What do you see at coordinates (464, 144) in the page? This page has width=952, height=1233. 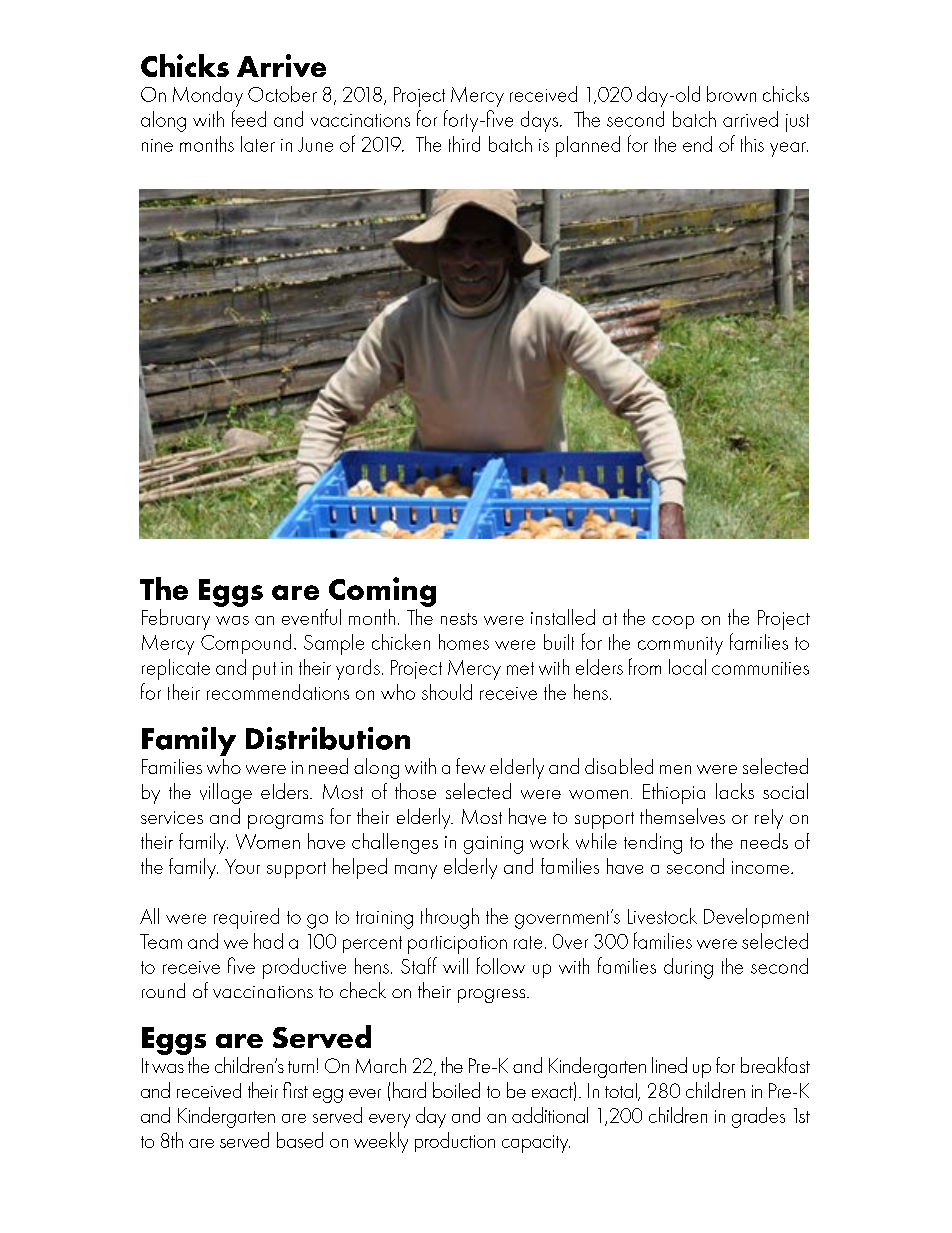 I see `third` at bounding box center [464, 144].
